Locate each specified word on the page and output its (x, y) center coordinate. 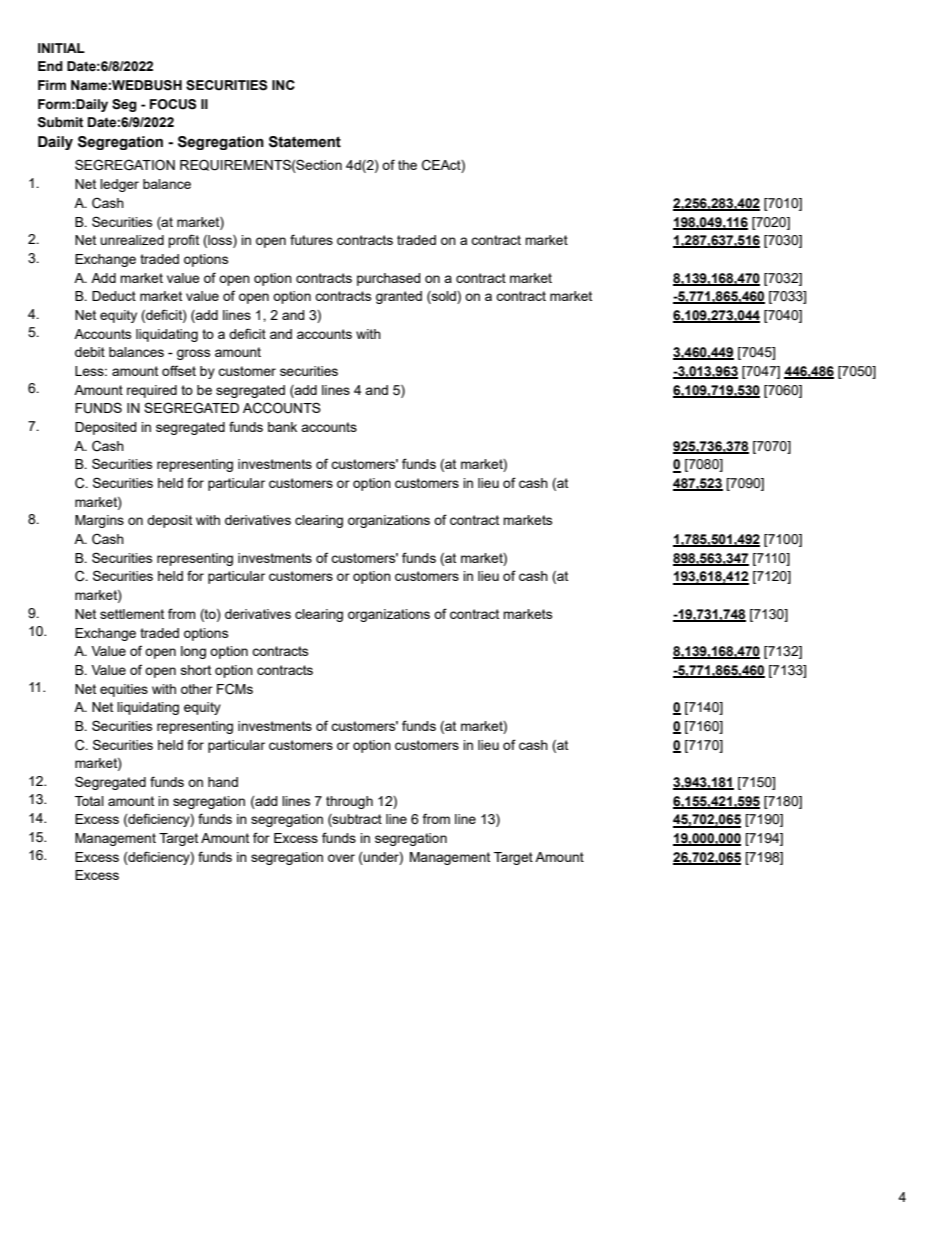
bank (282, 427)
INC (283, 85)
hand (223, 782)
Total (89, 801)
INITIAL (61, 48)
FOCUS (173, 104)
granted (399, 297)
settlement (132, 614)
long (193, 652)
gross (193, 354)
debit (90, 352)
